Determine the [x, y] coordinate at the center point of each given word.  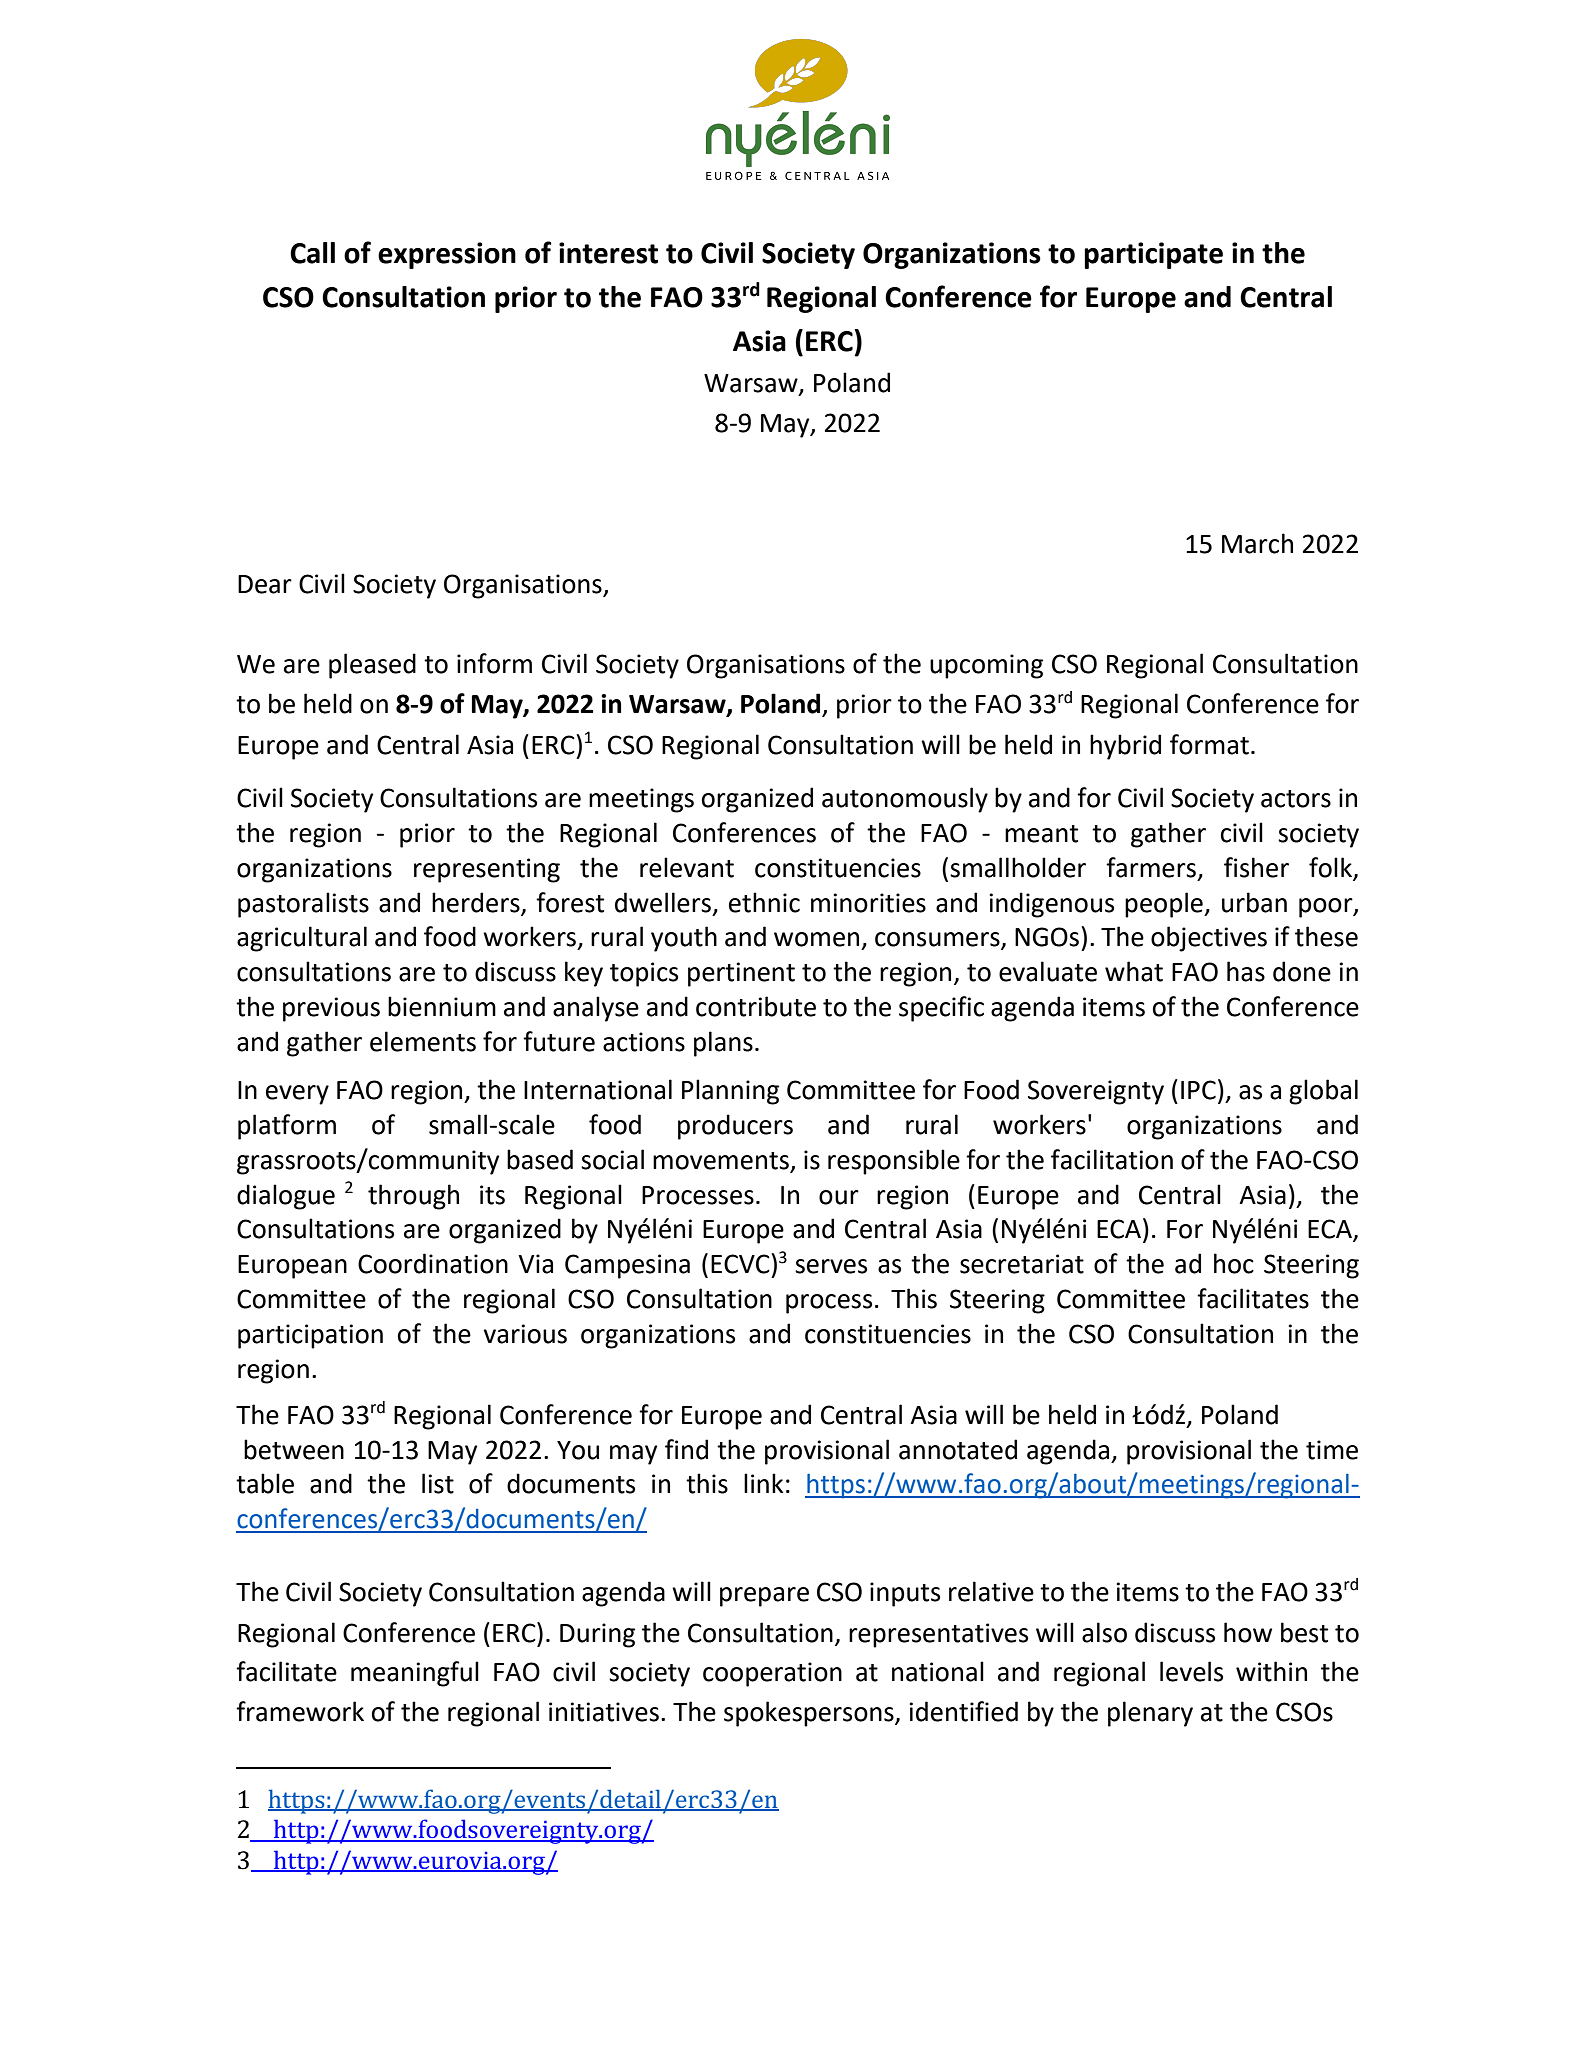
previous [331, 1009]
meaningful [415, 1674]
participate [1153, 255]
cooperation [772, 1674]
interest [608, 253]
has [1246, 971]
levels [1191, 1671]
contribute [756, 1006]
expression [447, 255]
